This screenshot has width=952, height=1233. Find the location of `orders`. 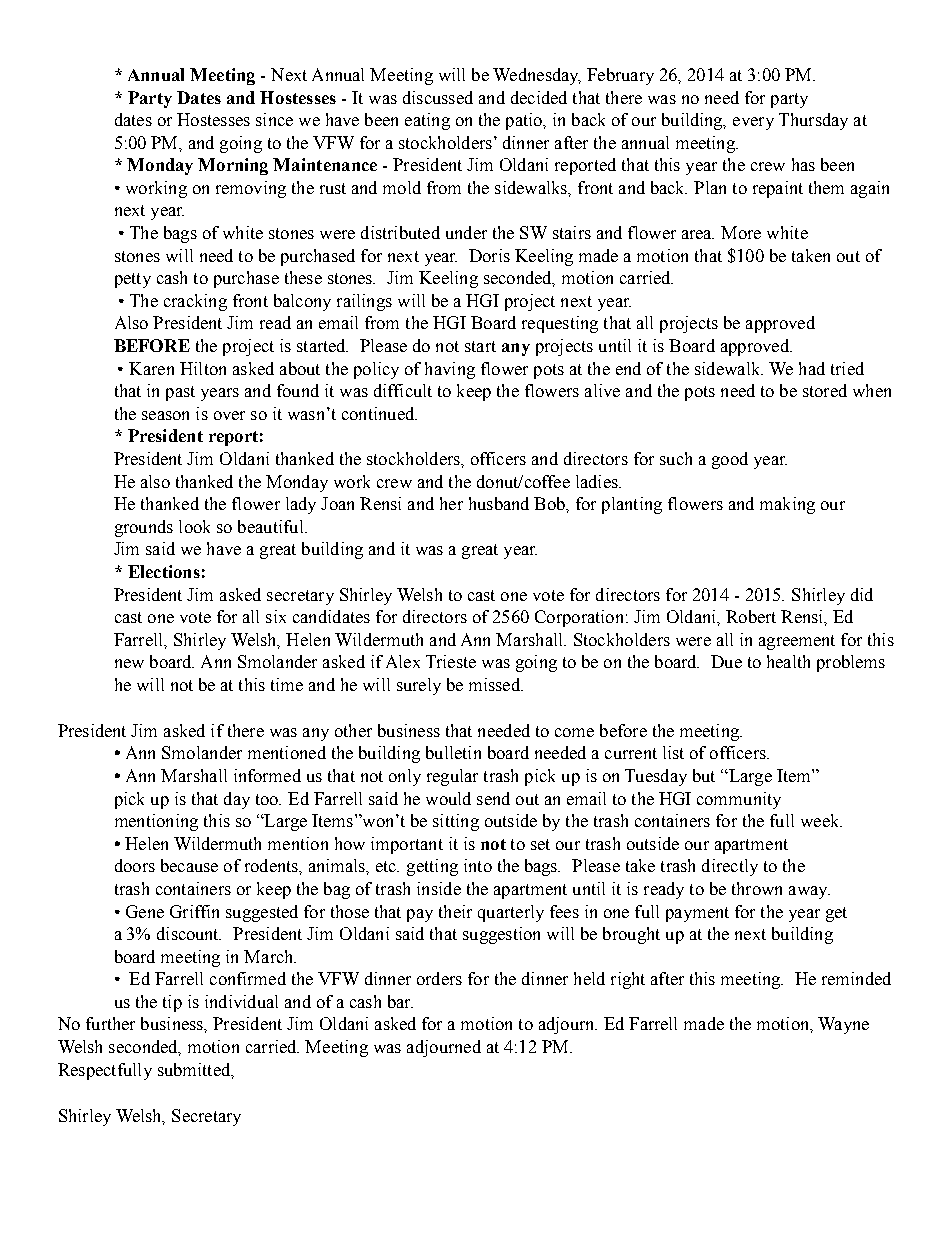

orders is located at coordinates (439, 978).
